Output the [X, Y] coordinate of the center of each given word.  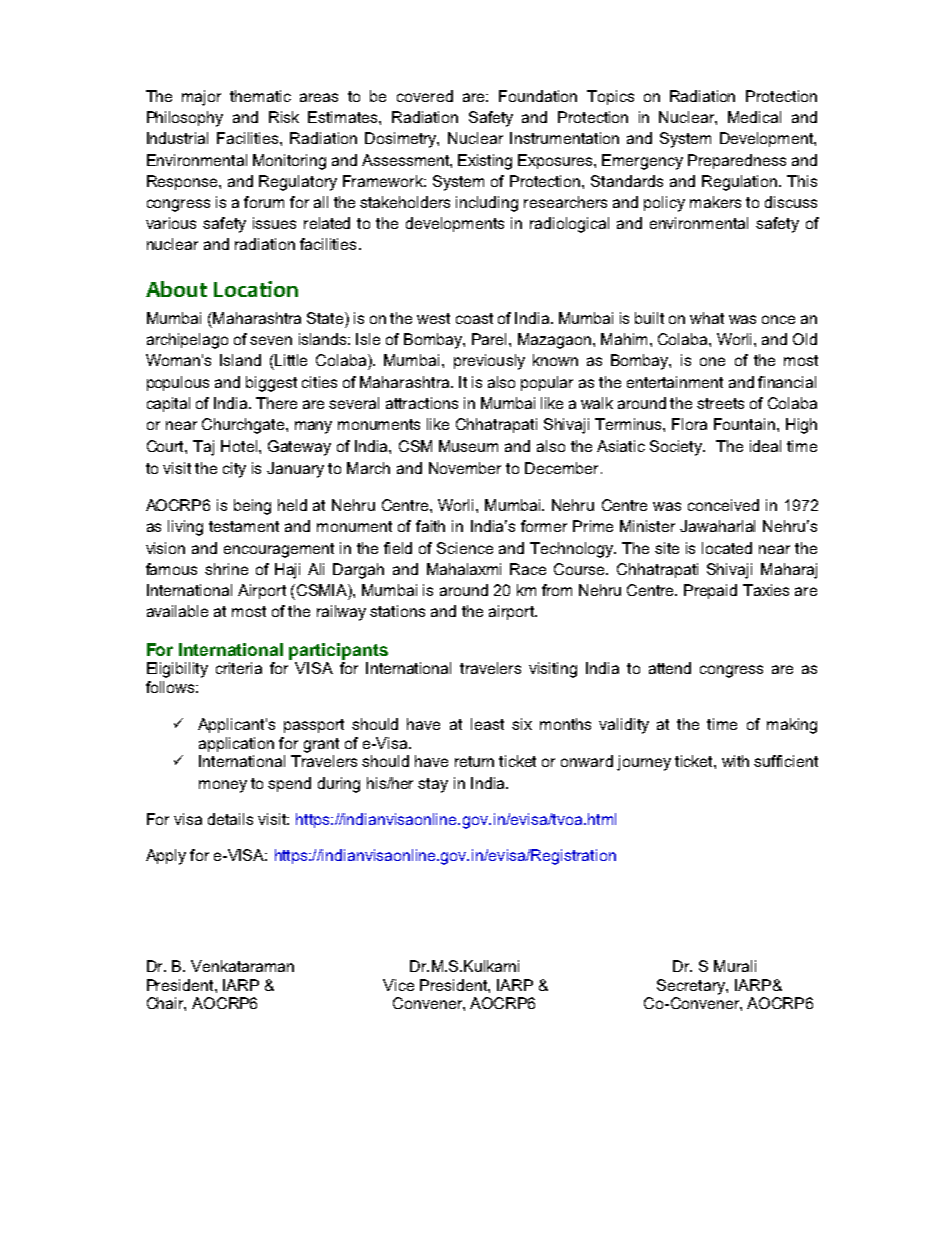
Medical [754, 117]
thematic [260, 96]
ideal [765, 446]
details [230, 819]
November [465, 468]
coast [474, 318]
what [707, 318]
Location [256, 289]
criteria [239, 668]
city [234, 470]
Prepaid [710, 591]
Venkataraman [242, 966]
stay [433, 785]
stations [397, 611]
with [735, 761]
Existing [485, 162]
